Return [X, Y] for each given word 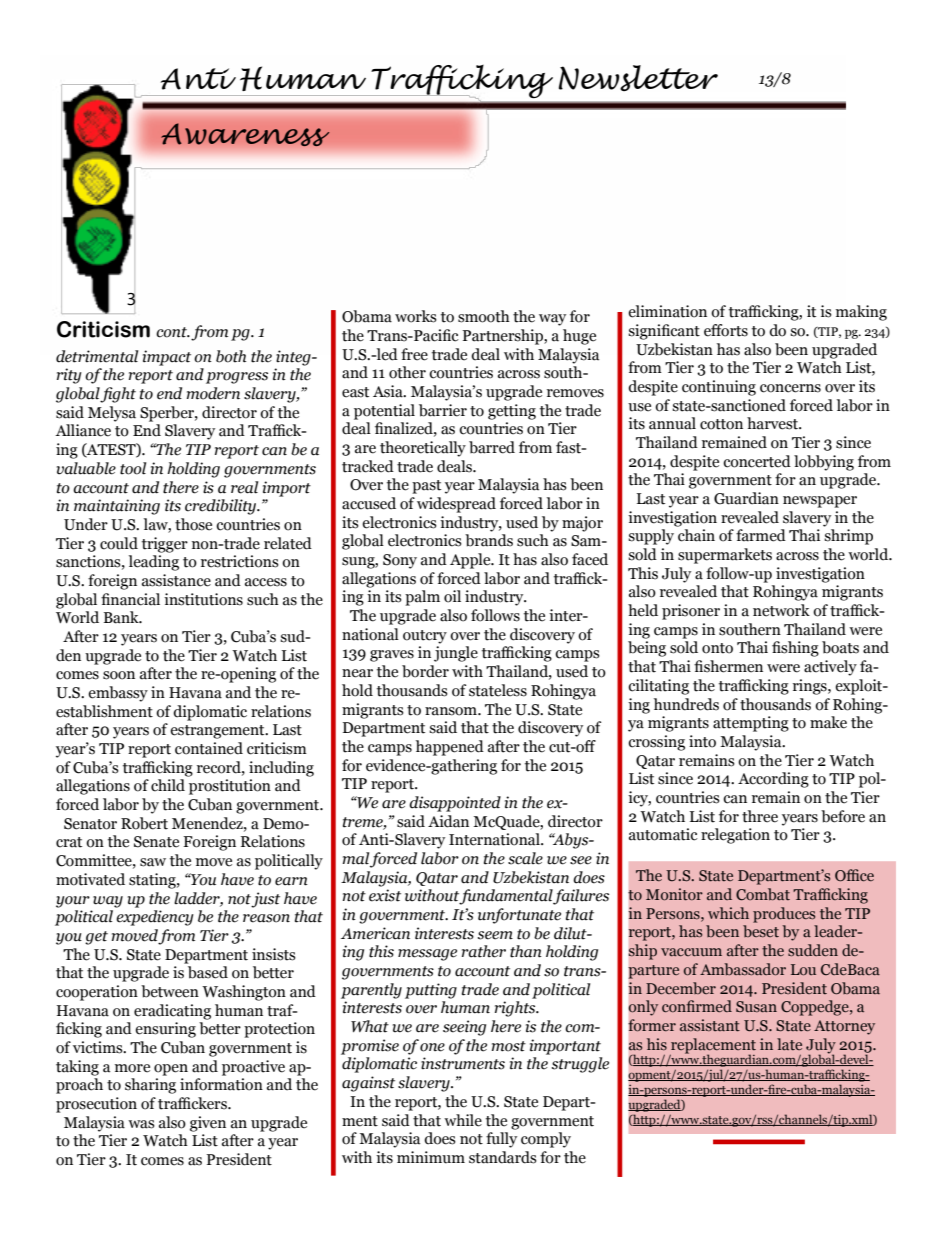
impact [167, 358]
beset [761, 931]
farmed [761, 535]
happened [450, 748]
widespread [456, 505]
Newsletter [638, 78]
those [193, 524]
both [231, 356]
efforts [726, 330]
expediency [155, 918]
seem [495, 935]
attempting [751, 724]
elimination [667, 311]
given [208, 1124]
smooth [484, 316]
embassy [118, 694]
